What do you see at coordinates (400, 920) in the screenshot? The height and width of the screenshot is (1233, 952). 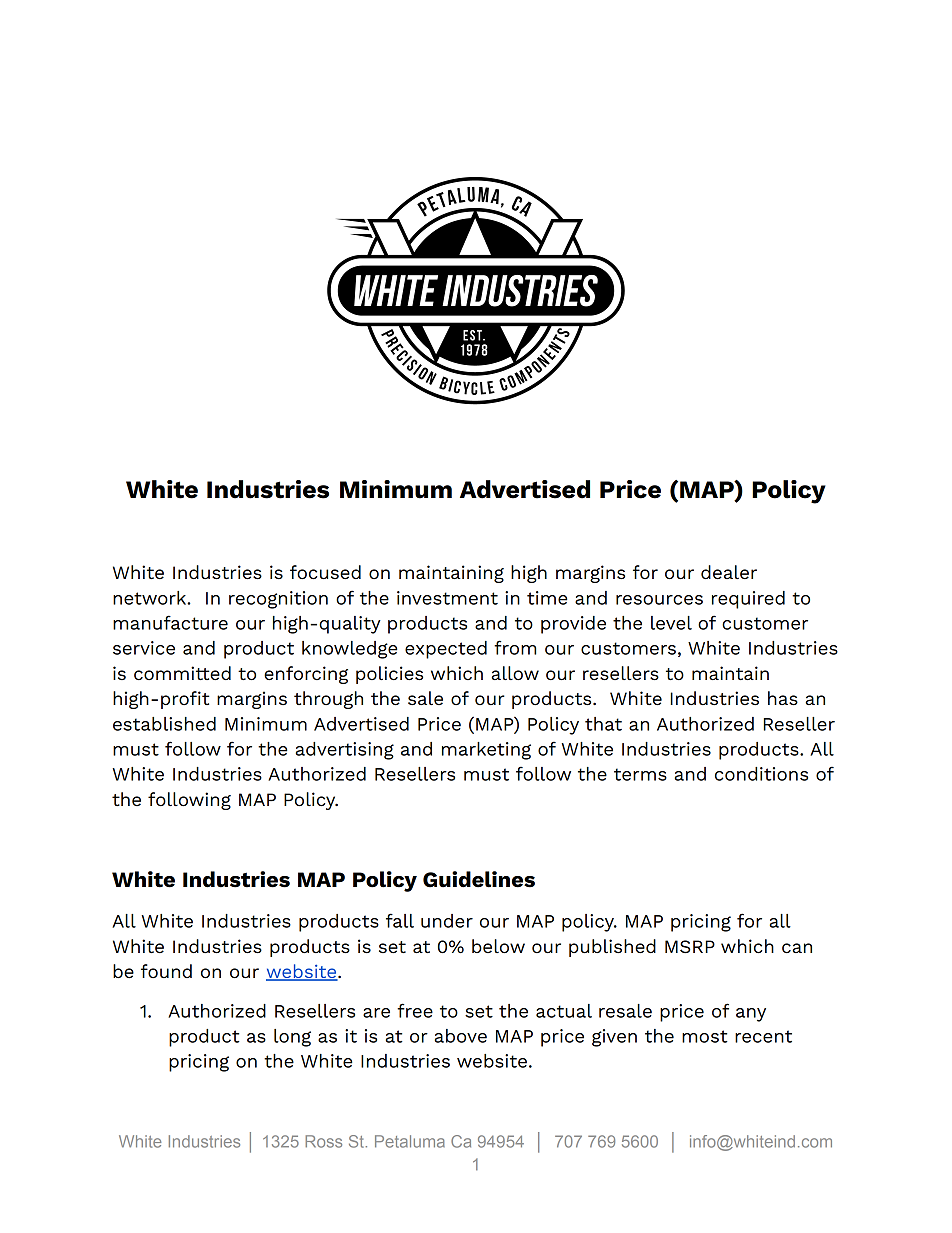 I see `fall` at bounding box center [400, 920].
